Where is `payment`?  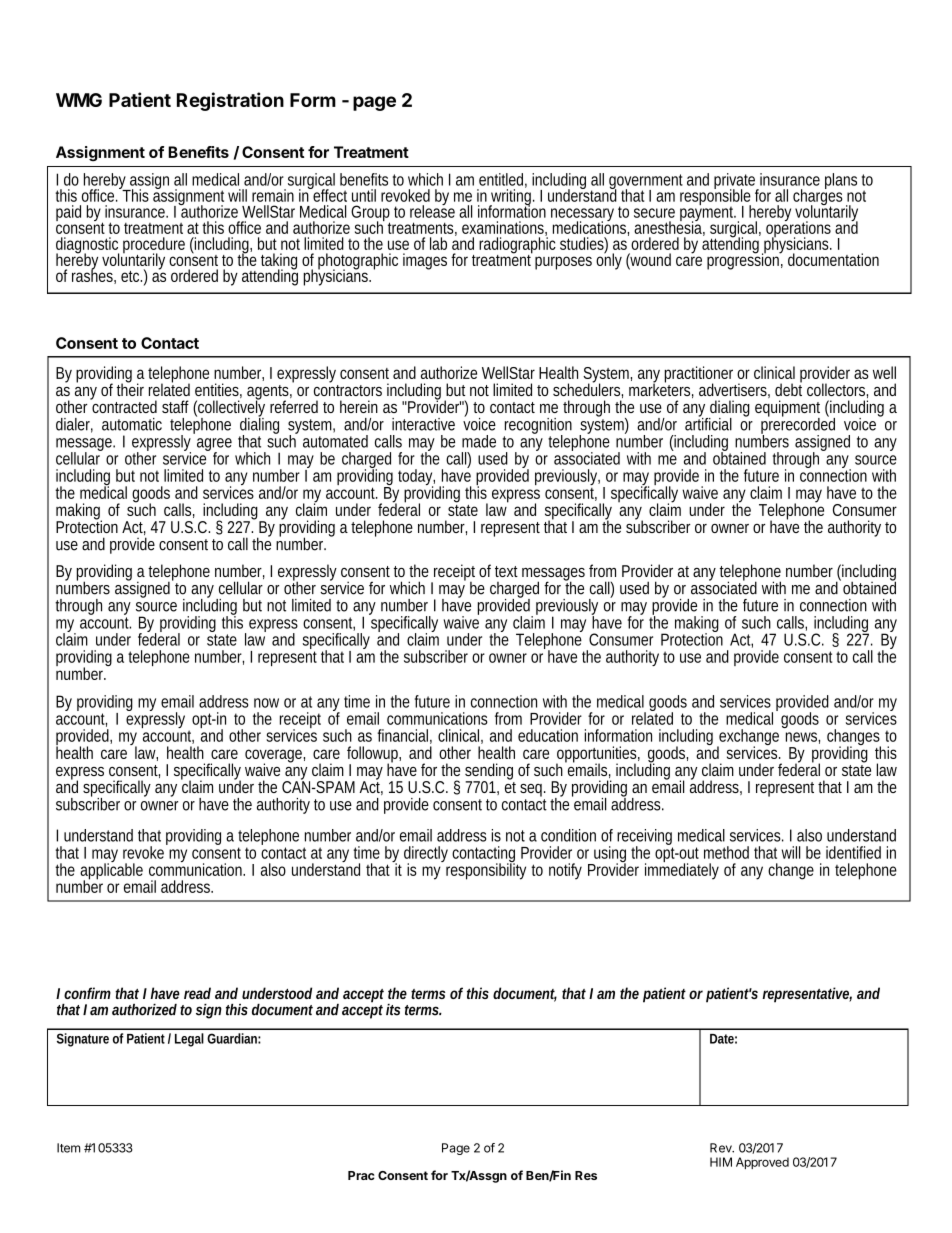 payment is located at coordinates (708, 213).
